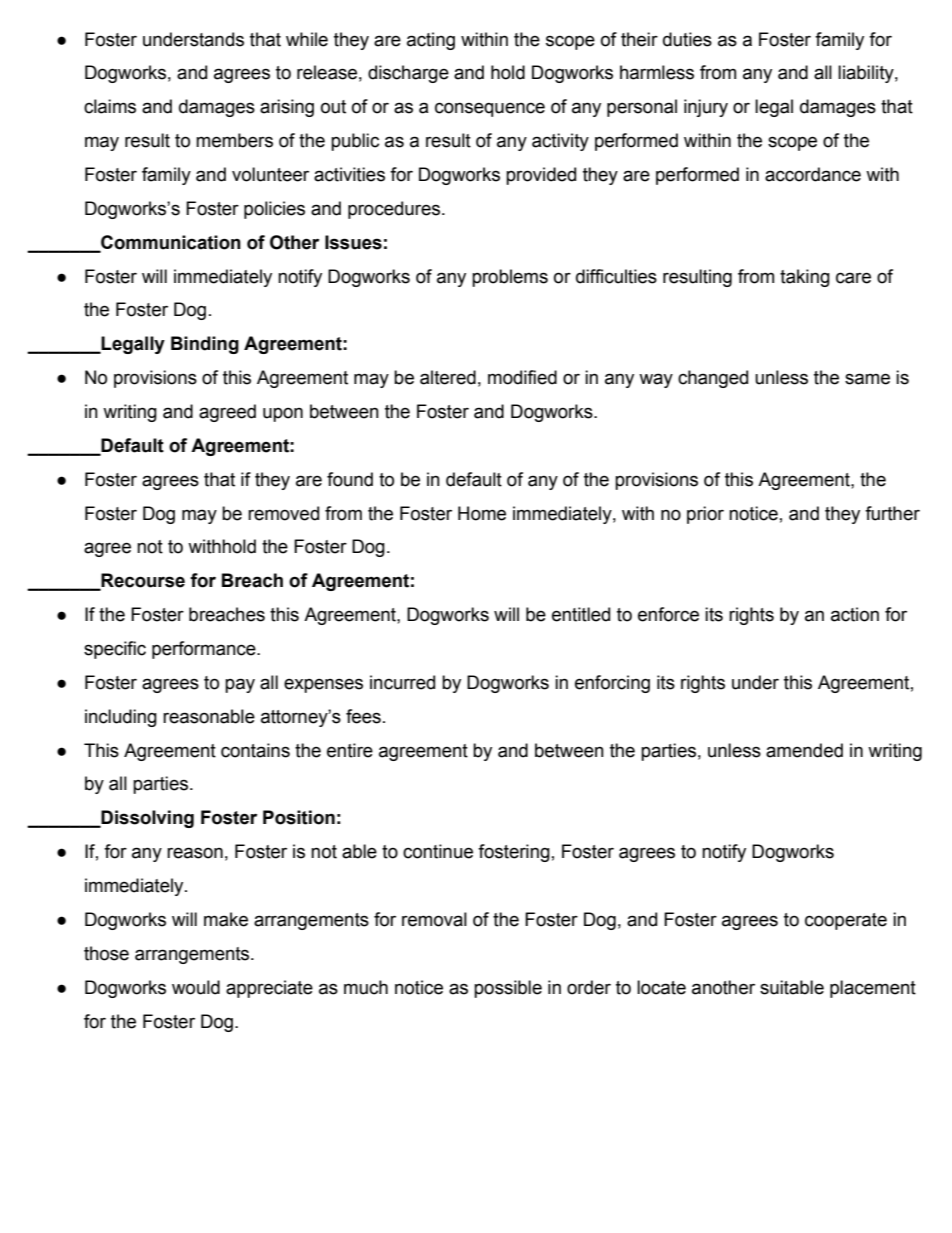  What do you see at coordinates (196, 987) in the screenshot?
I see `would` at bounding box center [196, 987].
